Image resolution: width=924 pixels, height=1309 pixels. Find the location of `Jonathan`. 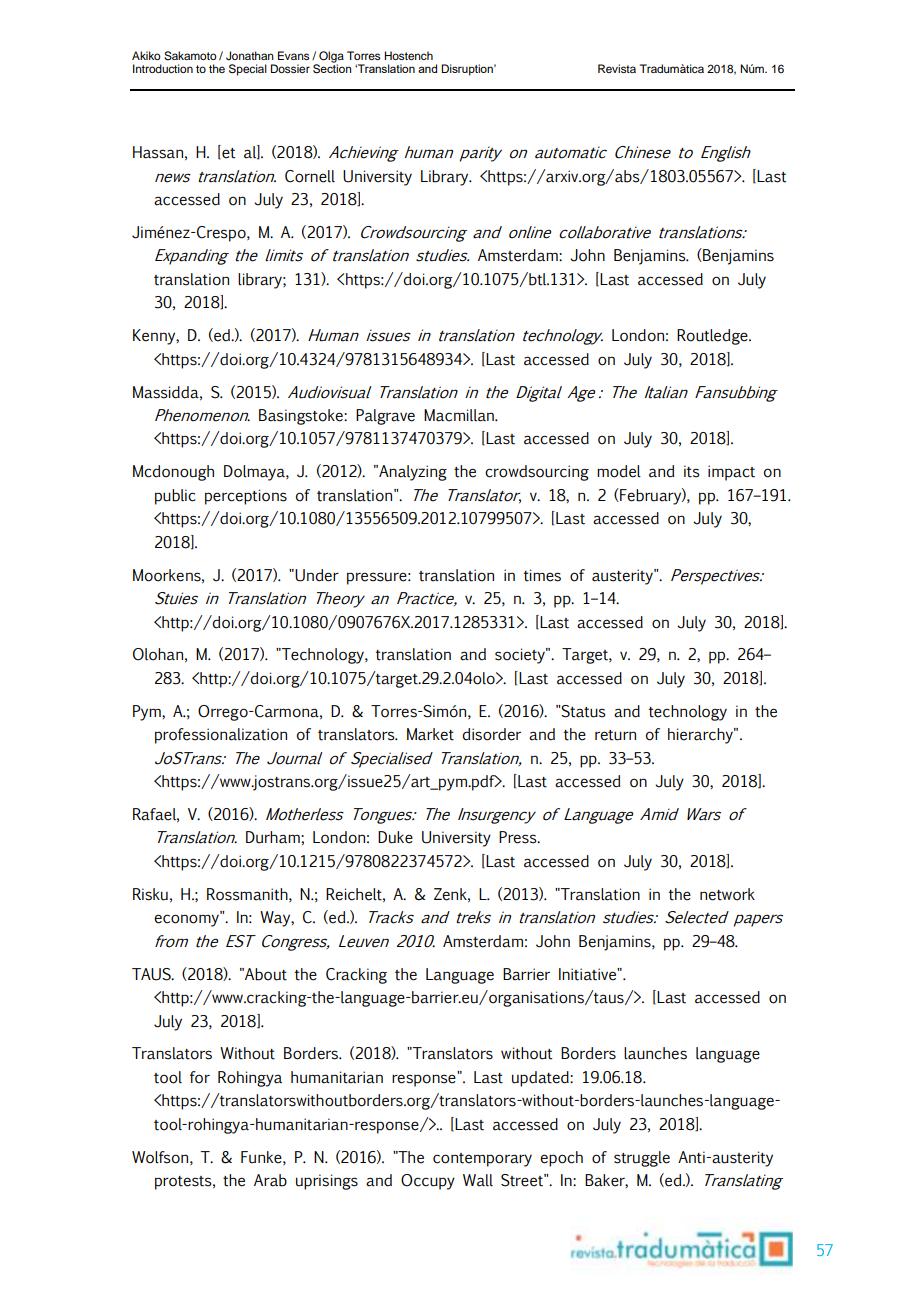

Jonathan is located at coordinates (250, 56).
